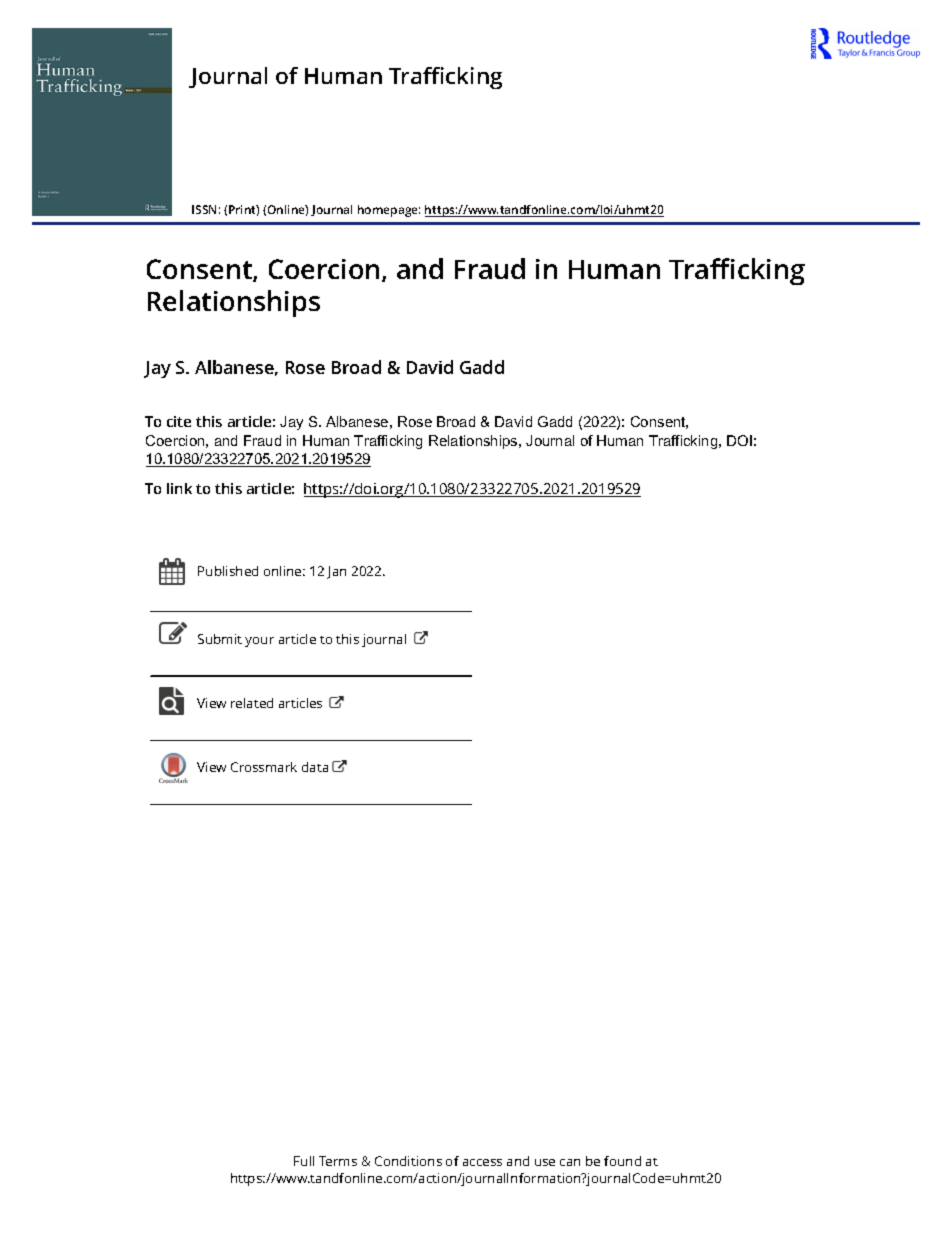  What do you see at coordinates (315, 767) in the image?
I see `data` at bounding box center [315, 767].
